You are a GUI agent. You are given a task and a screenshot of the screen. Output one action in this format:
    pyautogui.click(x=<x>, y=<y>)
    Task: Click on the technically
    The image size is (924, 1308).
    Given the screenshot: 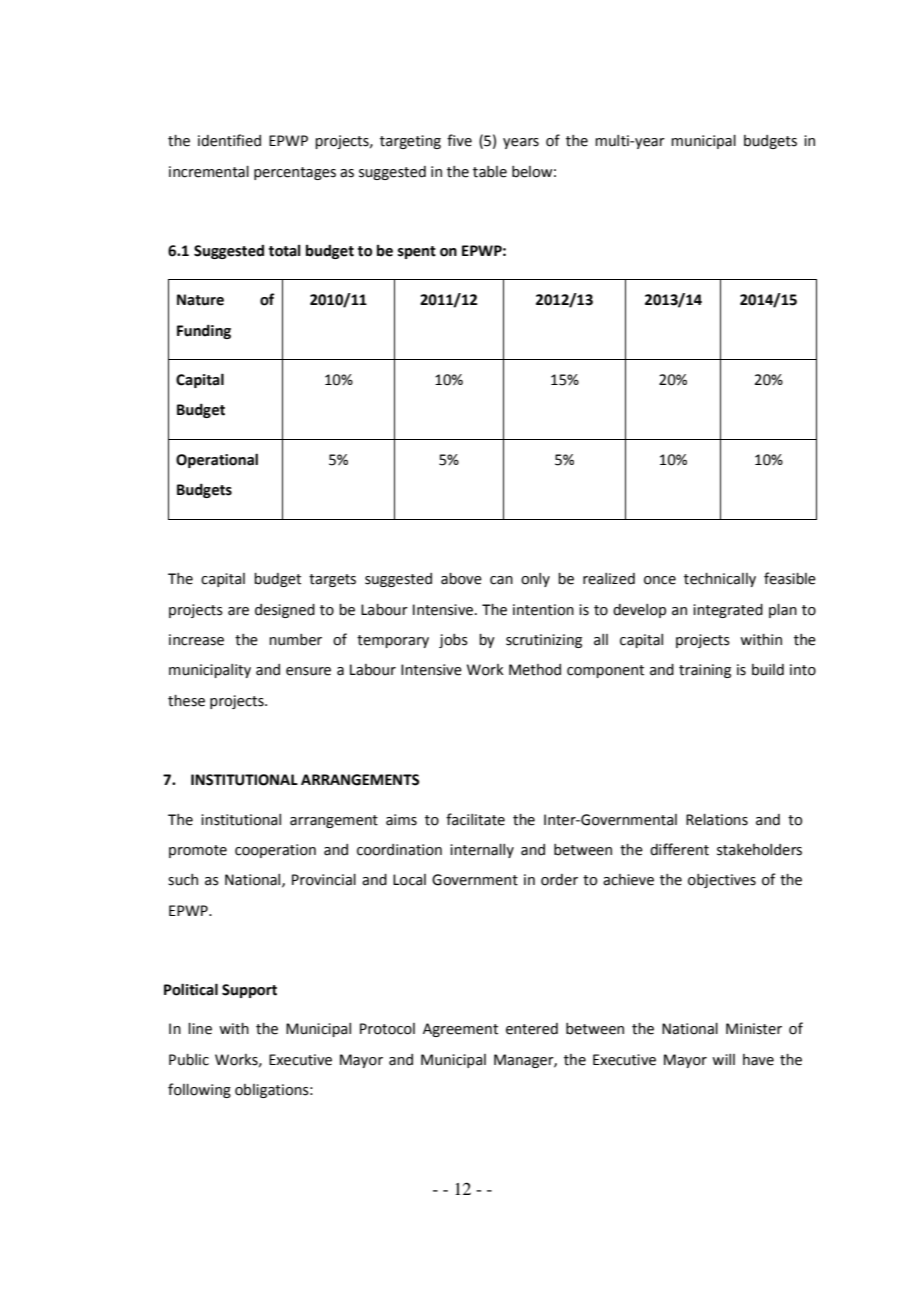 What is the action you would take?
    pyautogui.click(x=720, y=580)
